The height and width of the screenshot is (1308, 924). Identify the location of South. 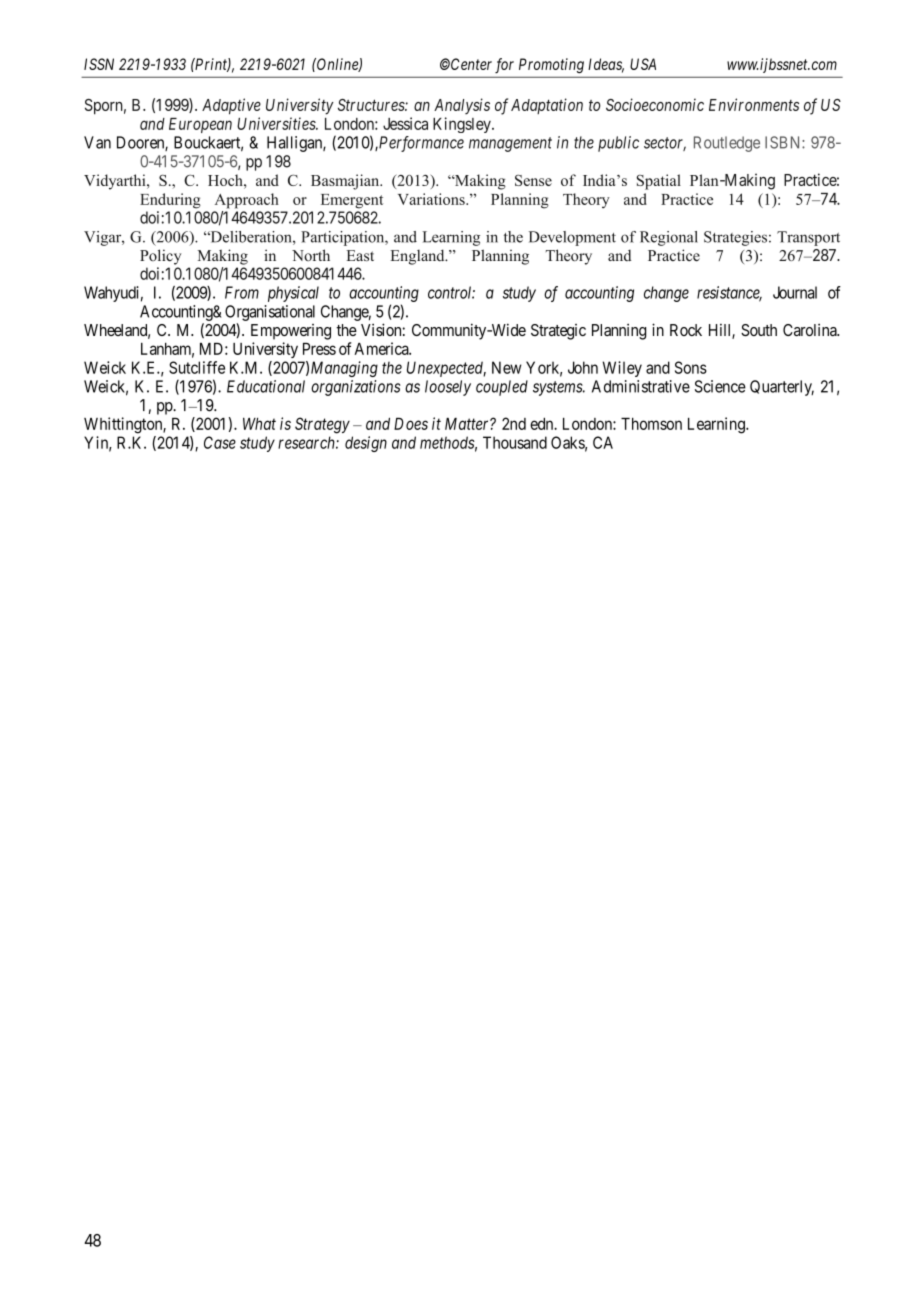
(759, 330).
